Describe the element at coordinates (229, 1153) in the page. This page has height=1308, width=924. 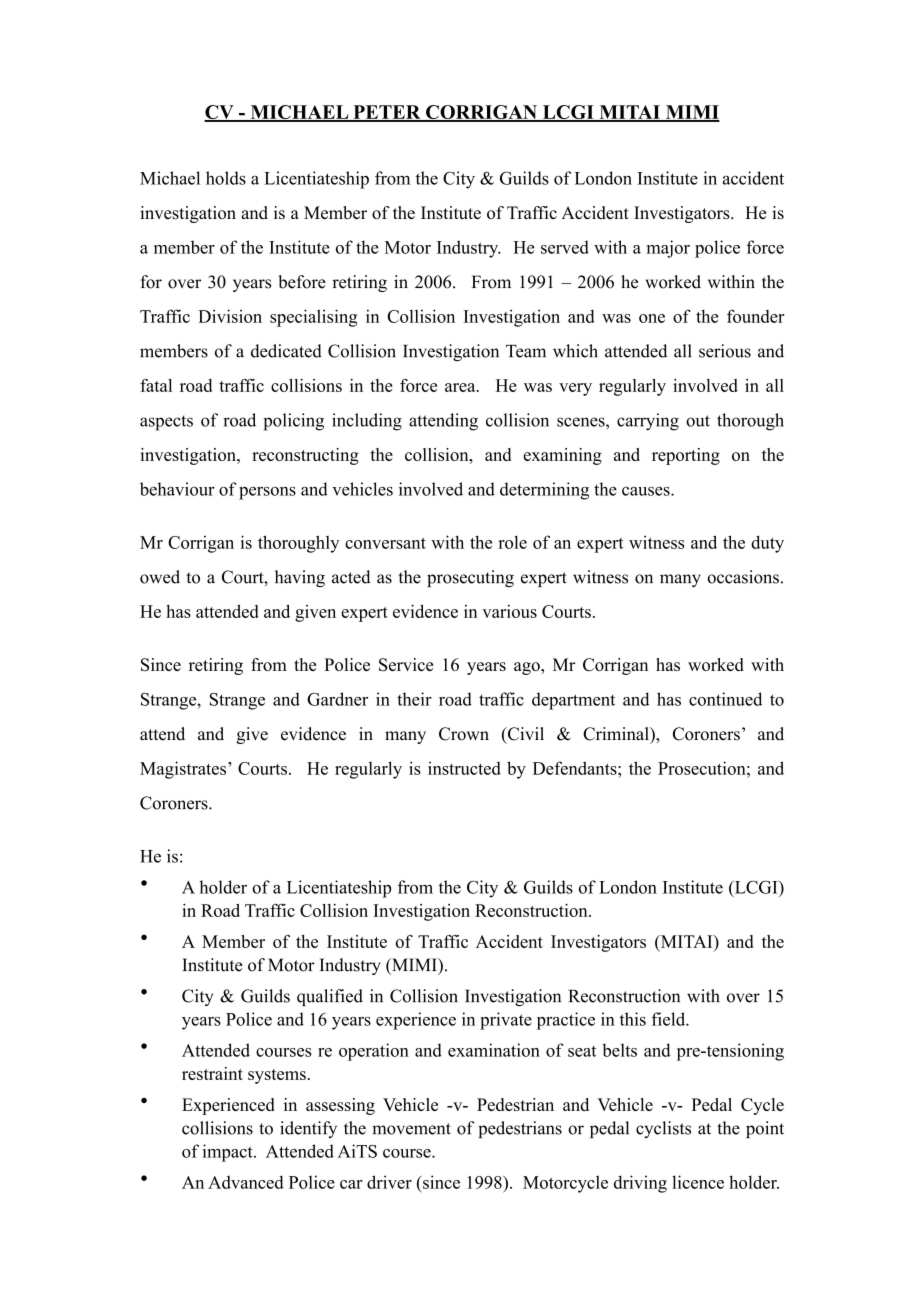
I see `impact` at that location.
